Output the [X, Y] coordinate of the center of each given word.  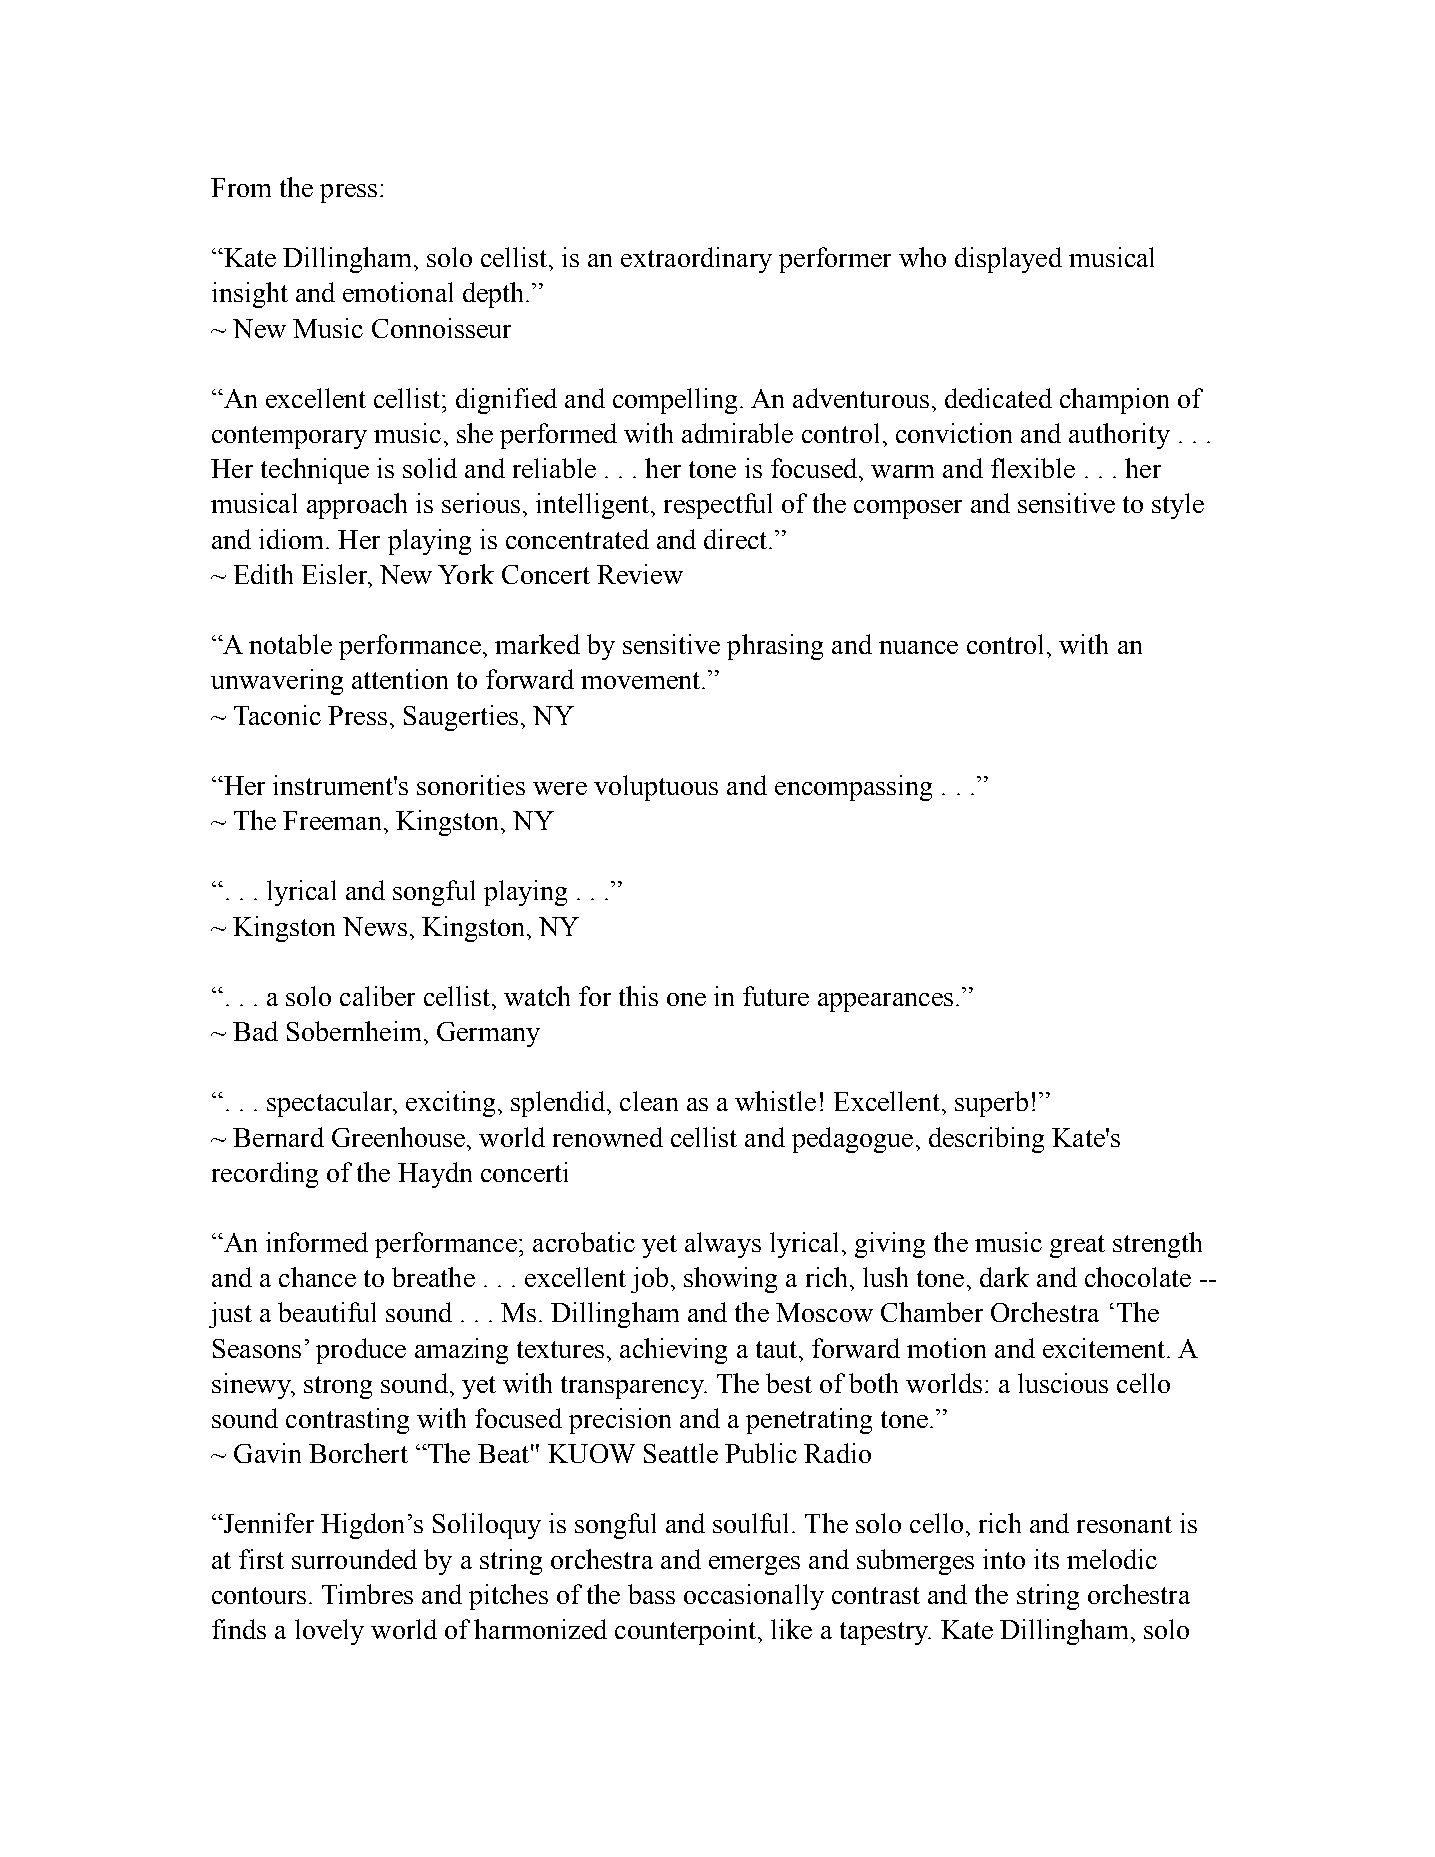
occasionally [754, 1597]
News [375, 926]
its [1046, 1559]
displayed [1008, 260]
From [241, 187]
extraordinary [696, 260]
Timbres [367, 1594]
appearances [885, 1002]
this [638, 996]
